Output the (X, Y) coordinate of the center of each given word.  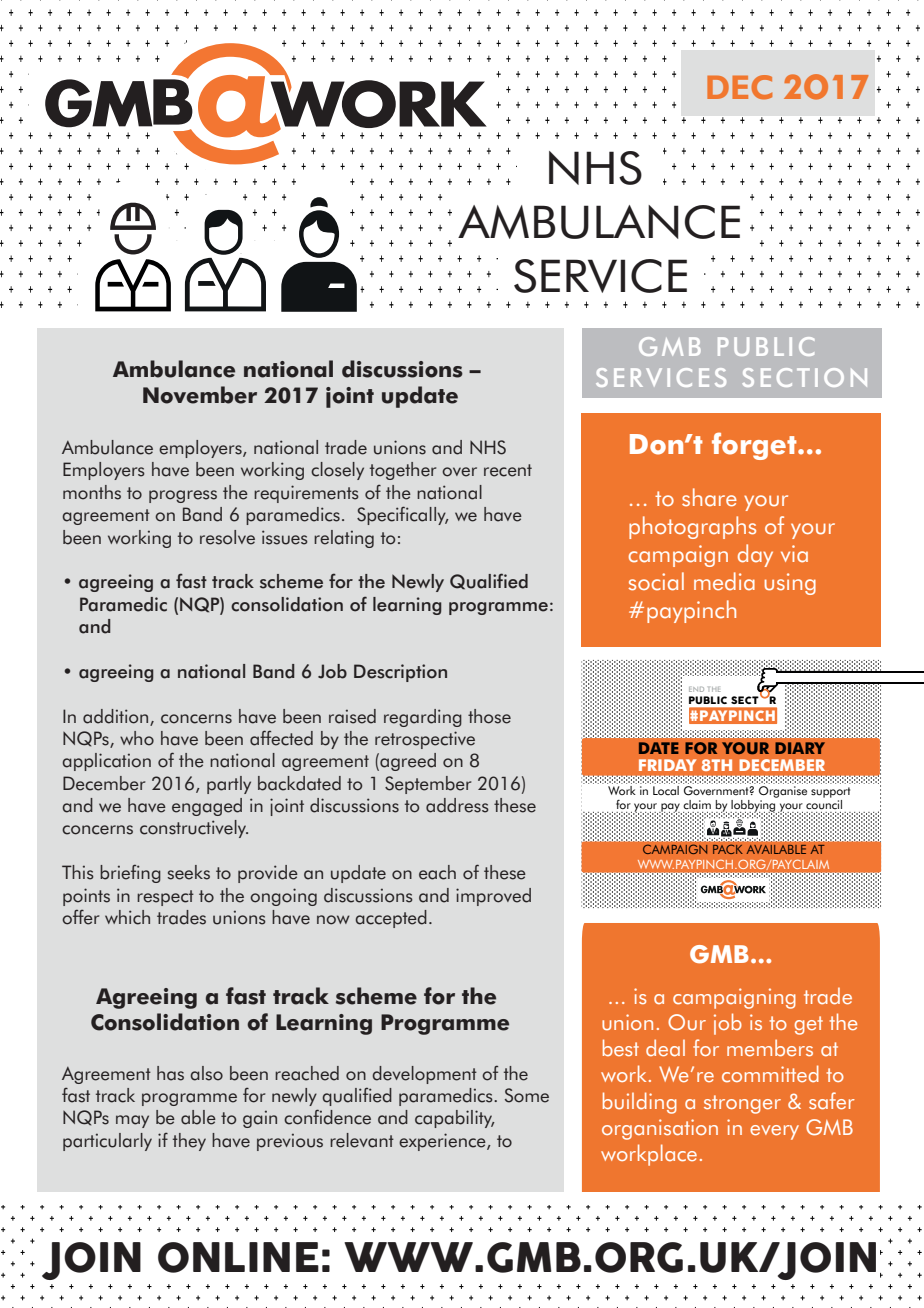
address (457, 805)
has (170, 1073)
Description (400, 673)
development (425, 1075)
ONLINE (238, 1257)
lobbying (753, 807)
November (200, 395)
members (770, 1048)
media (724, 581)
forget (755, 446)
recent (508, 470)
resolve (227, 537)
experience (443, 1142)
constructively (194, 829)
